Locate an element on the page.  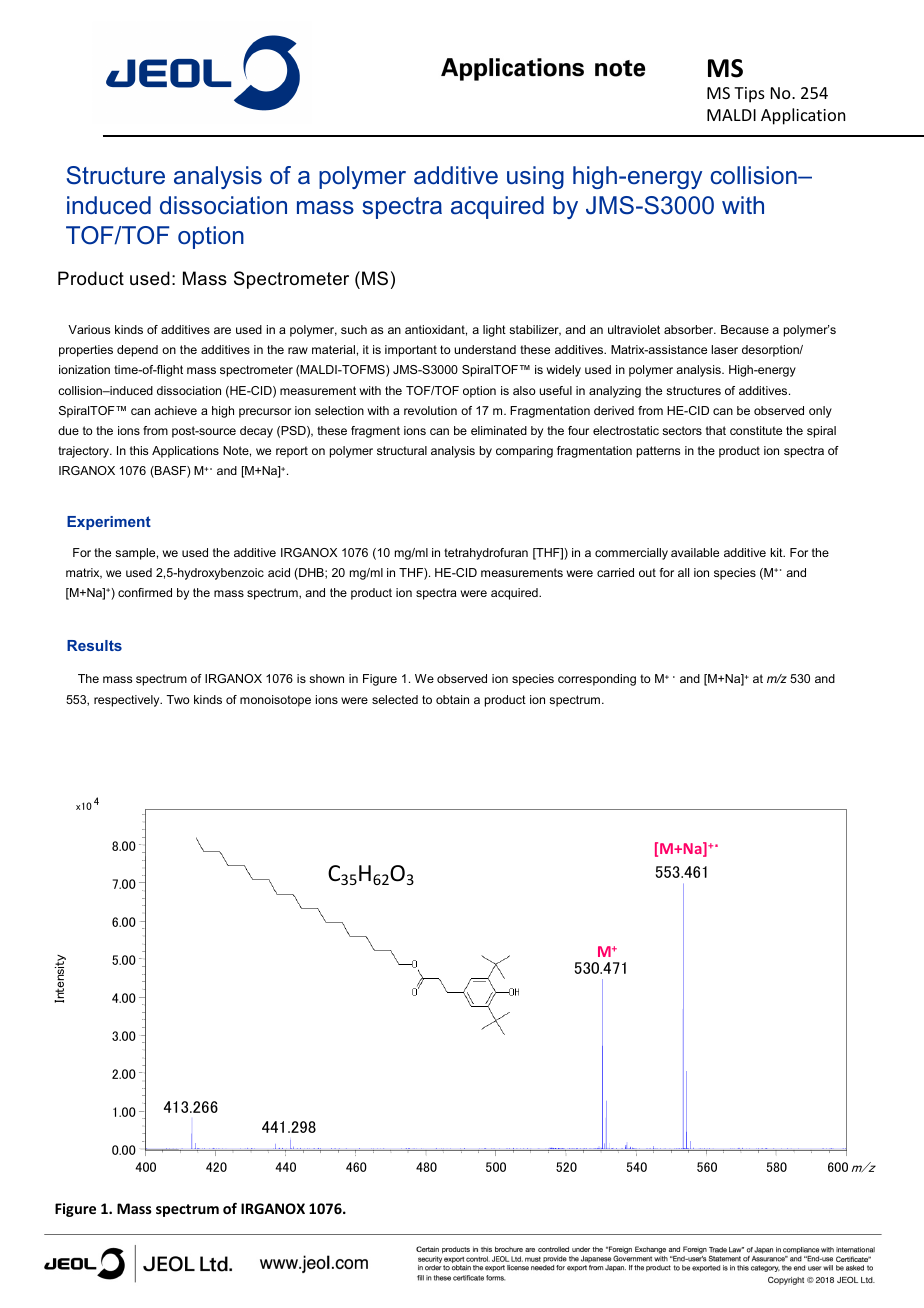
Tips is located at coordinates (749, 95).
